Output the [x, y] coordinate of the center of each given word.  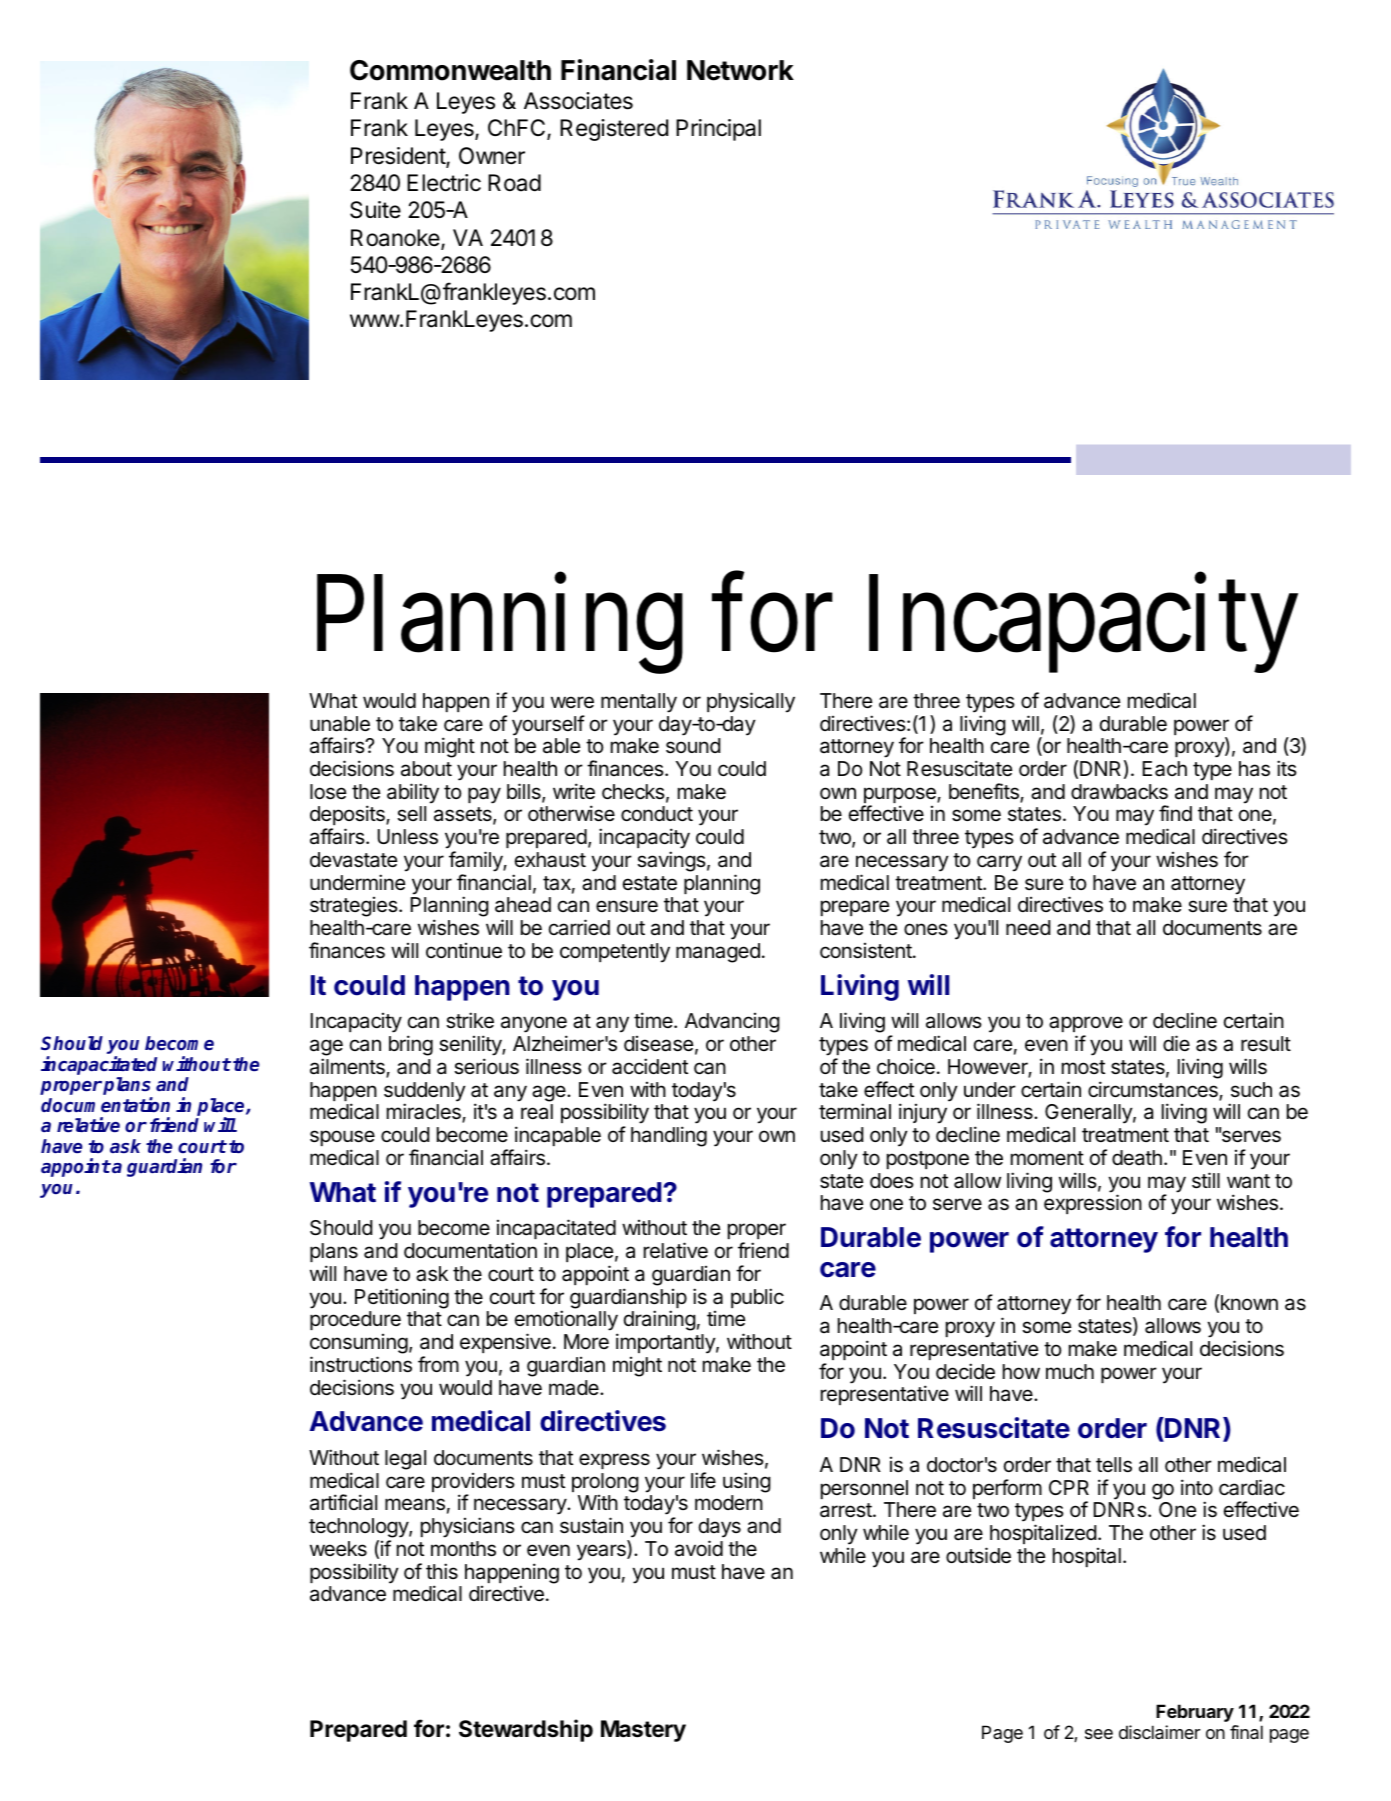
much [1070, 1371]
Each [1165, 769]
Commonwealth [450, 70]
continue [464, 951]
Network [740, 70]
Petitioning [402, 1298]
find [1175, 813]
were [572, 702]
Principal [718, 130]
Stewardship [526, 1730]
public [757, 1298]
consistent [867, 951]
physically [751, 702]
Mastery [643, 1731]
